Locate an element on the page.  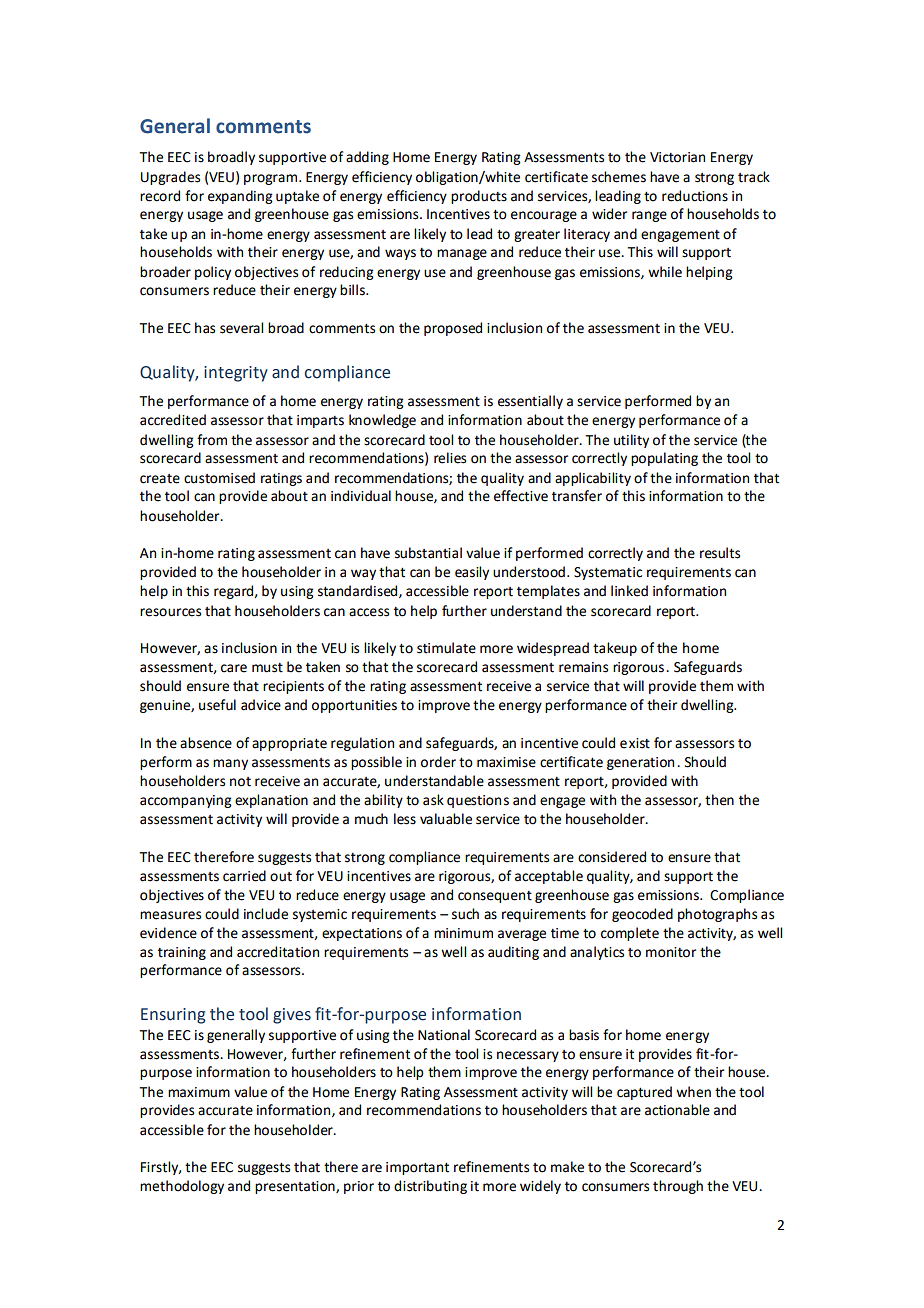
exist is located at coordinates (635, 743).
